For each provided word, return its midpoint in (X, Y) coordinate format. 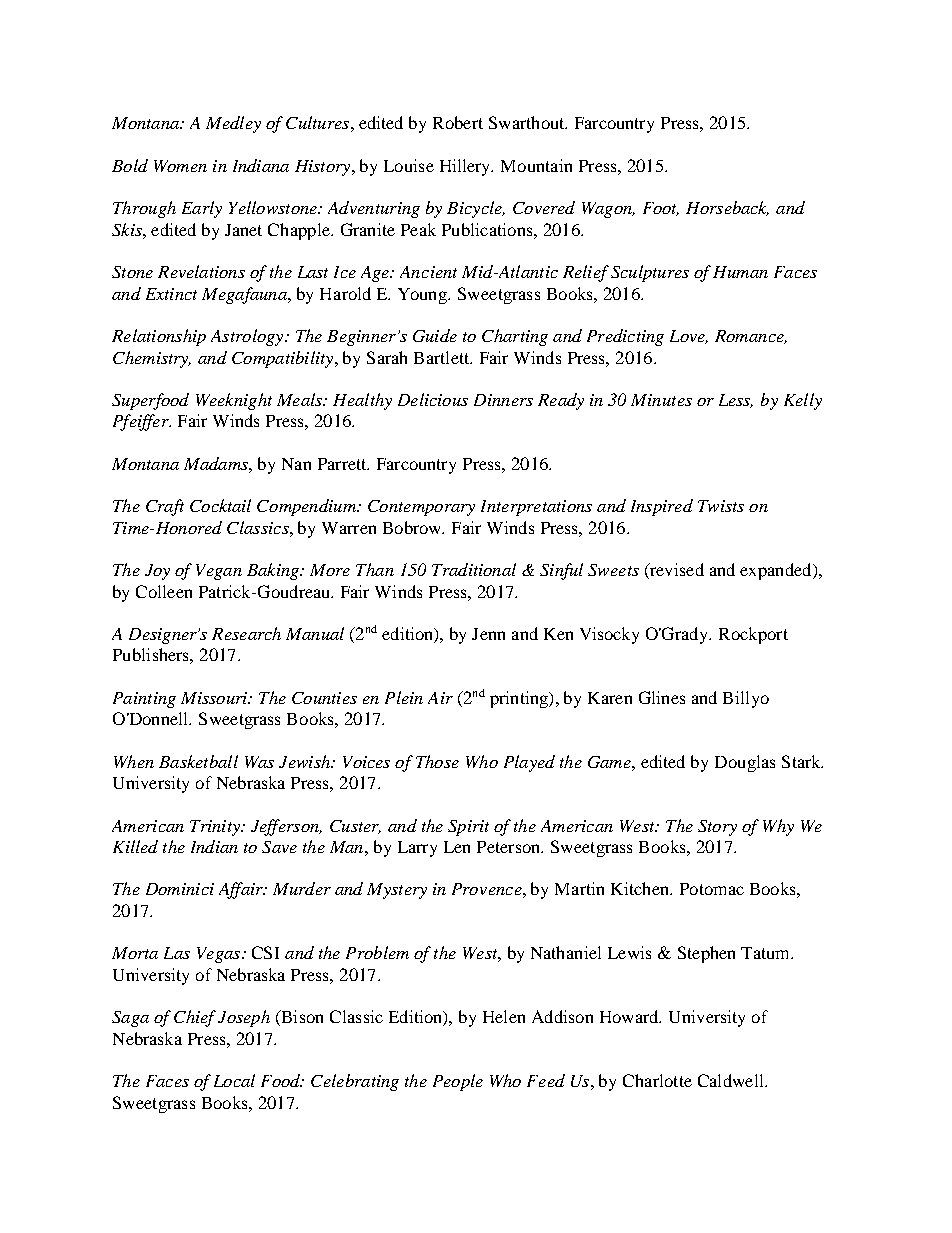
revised (676, 571)
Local (234, 1080)
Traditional (474, 569)
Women (180, 166)
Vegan (219, 572)
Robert (458, 122)
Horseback (727, 208)
